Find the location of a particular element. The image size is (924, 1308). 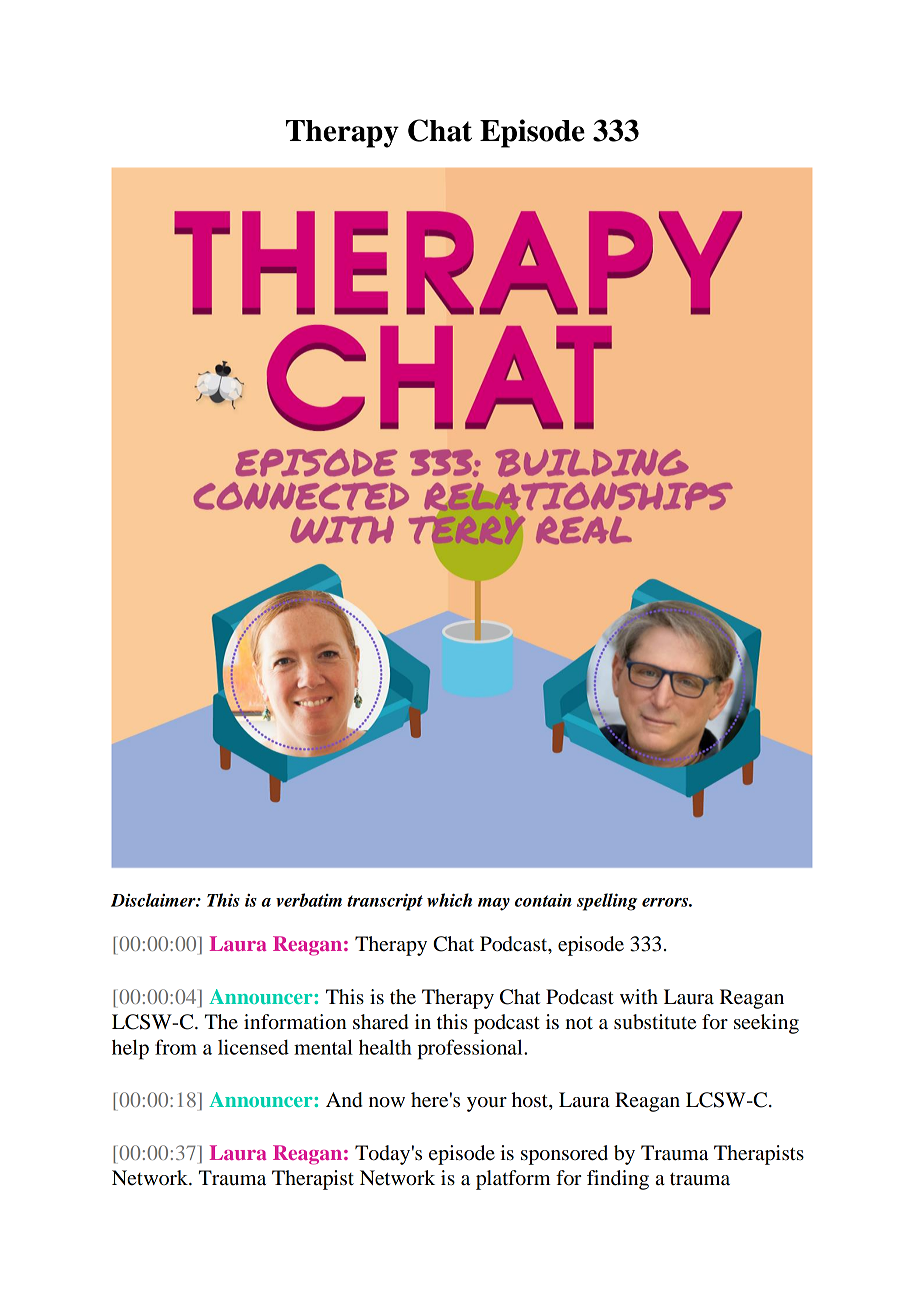

from is located at coordinates (176, 1047).
